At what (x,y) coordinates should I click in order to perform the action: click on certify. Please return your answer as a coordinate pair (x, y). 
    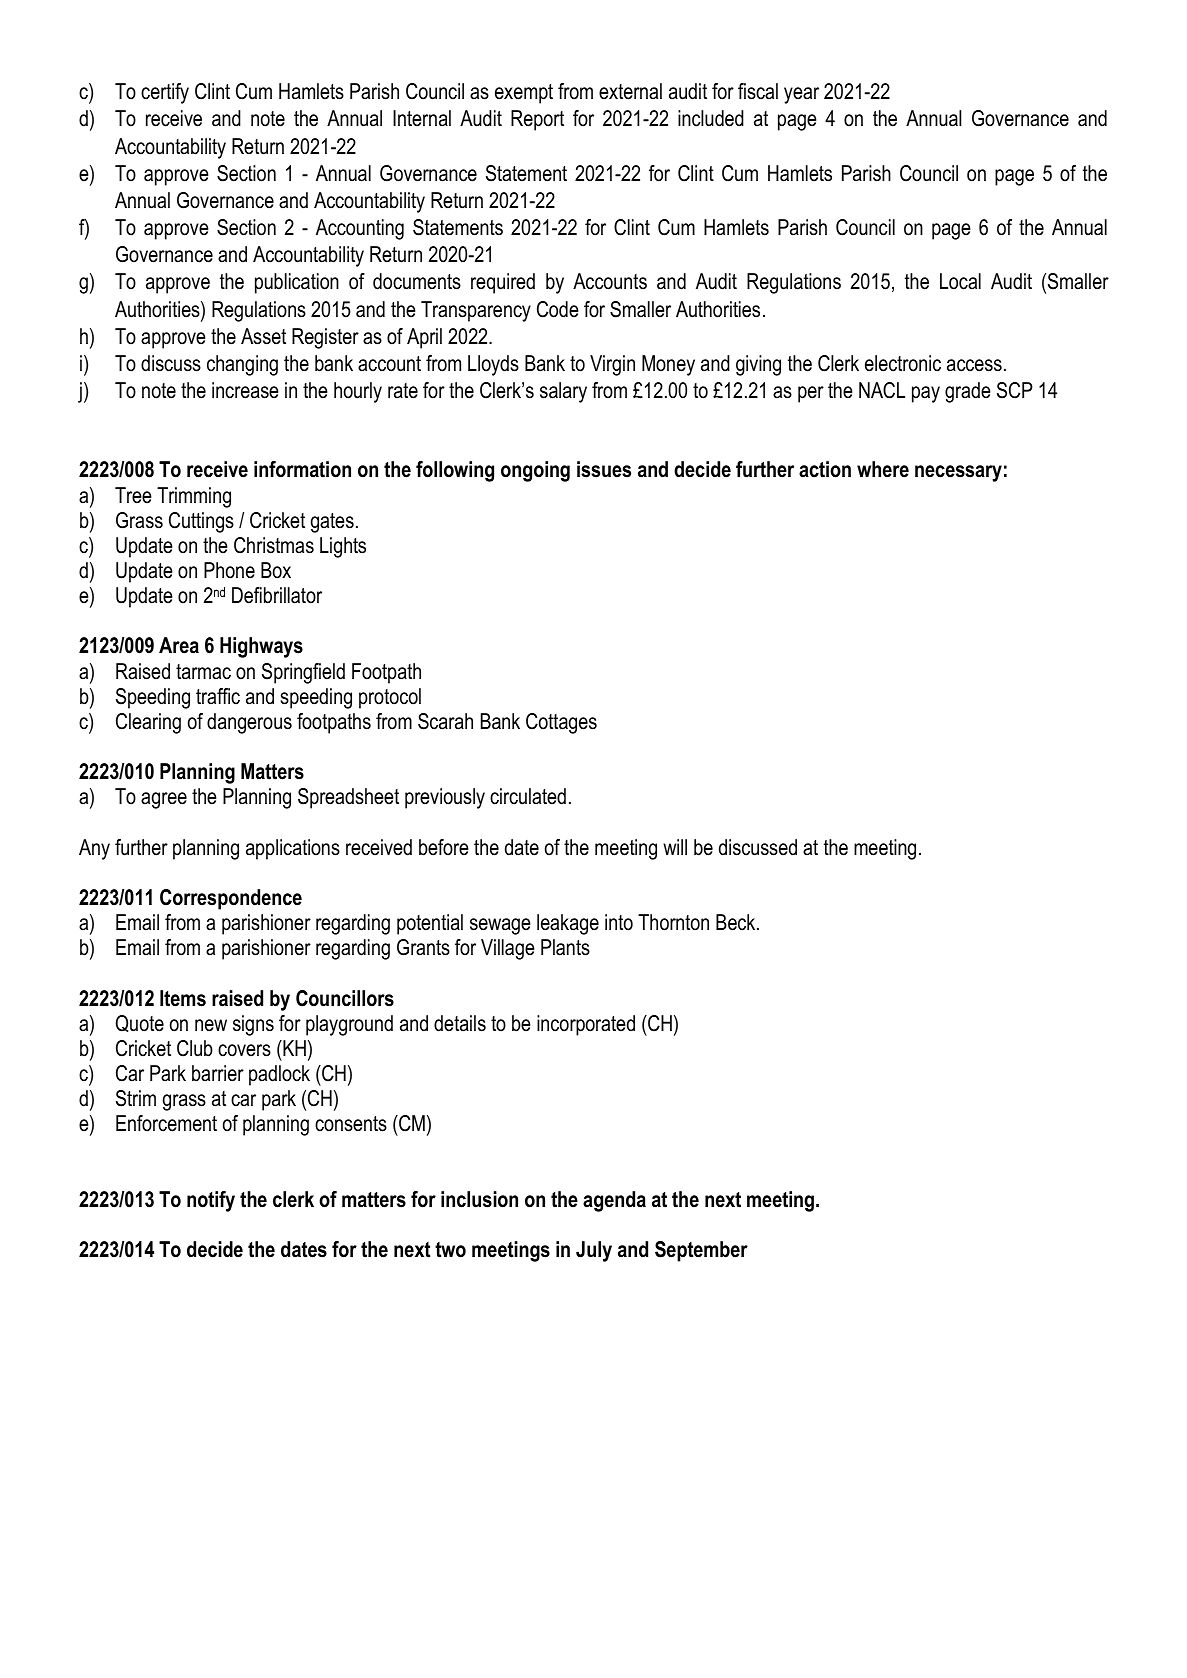
    Looking at the image, I should click on (165, 93).
